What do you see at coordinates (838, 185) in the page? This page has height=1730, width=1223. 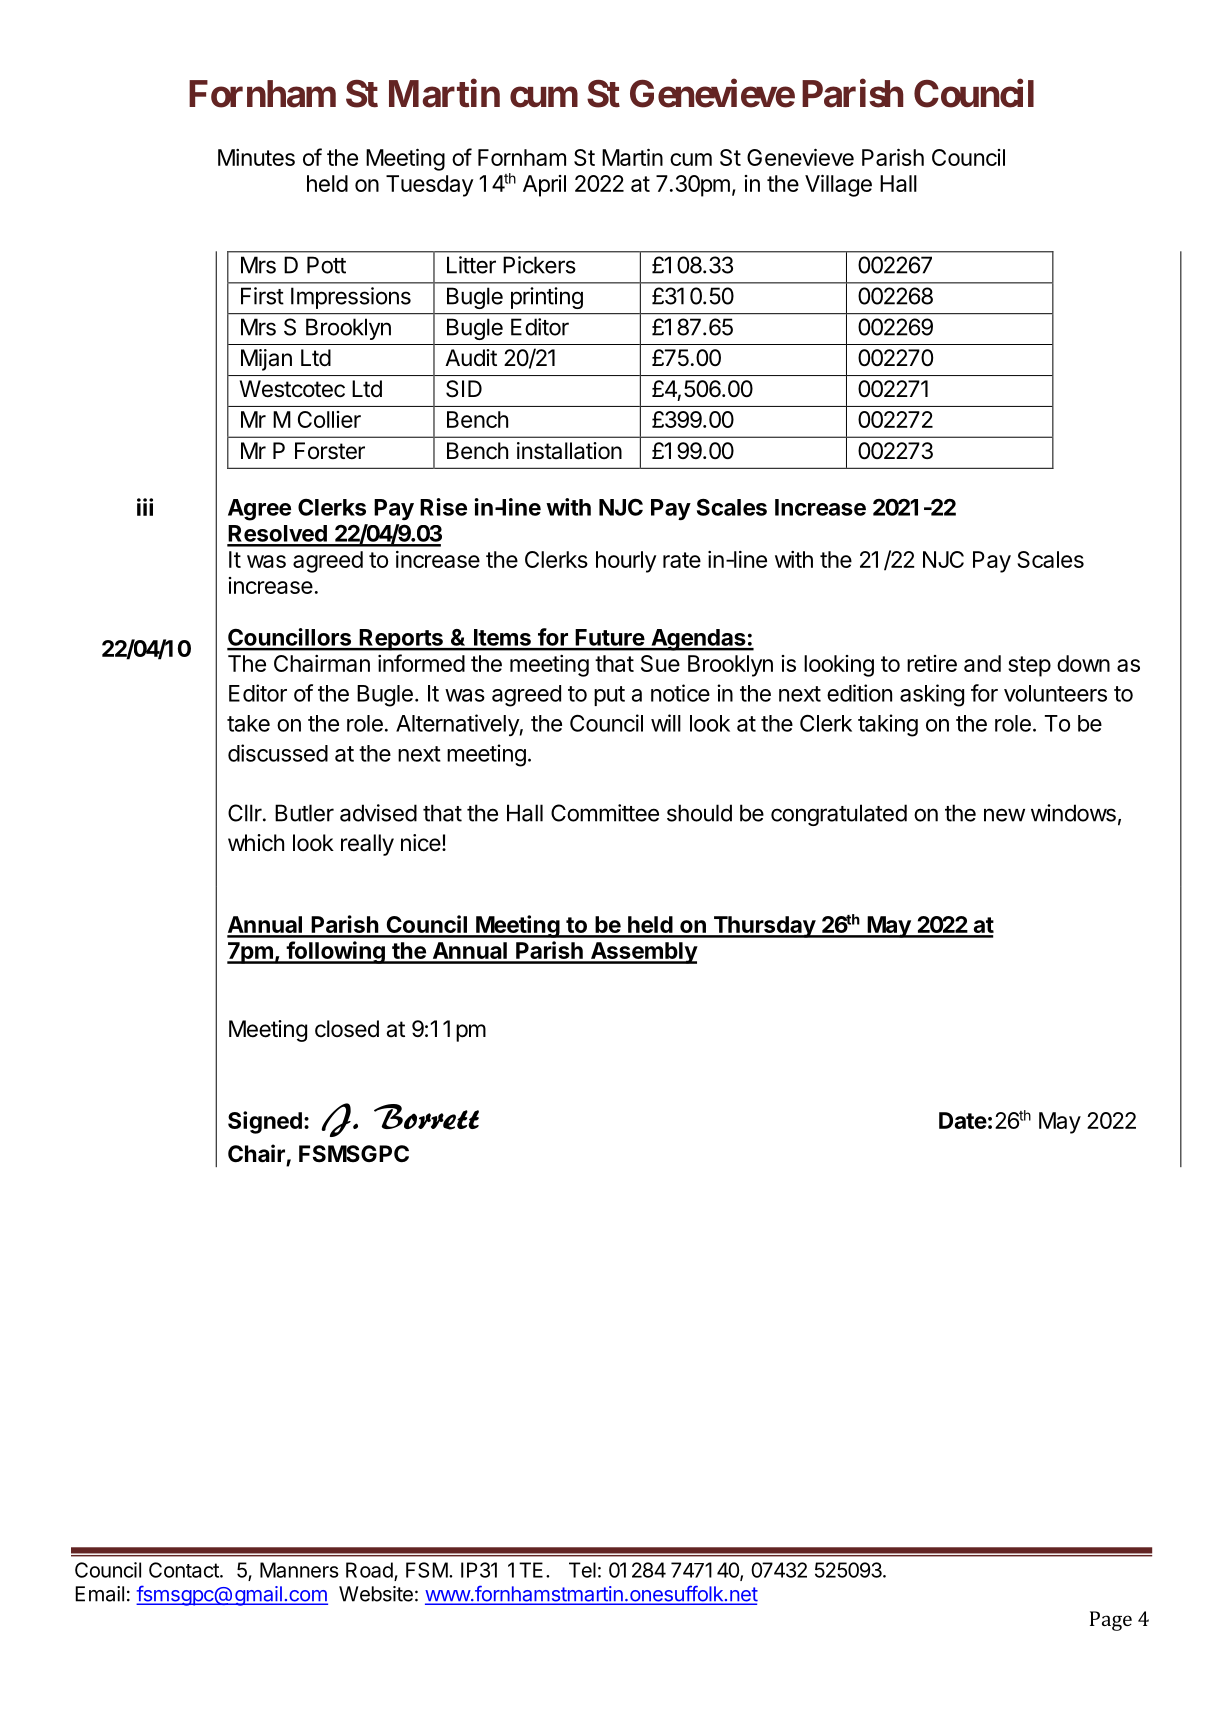 I see `Village` at bounding box center [838, 185].
